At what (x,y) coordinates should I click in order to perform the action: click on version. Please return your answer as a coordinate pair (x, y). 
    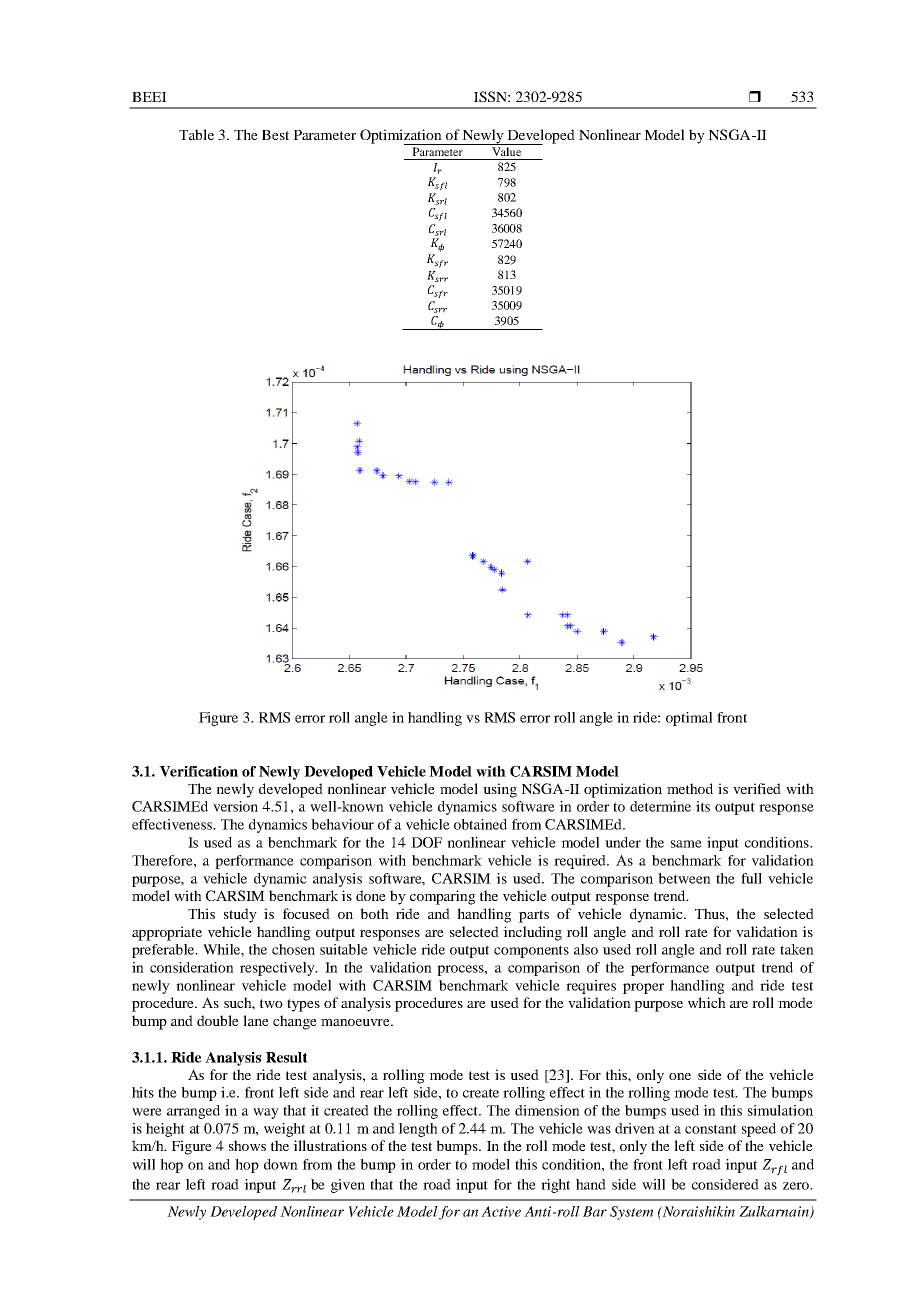
    Looking at the image, I should click on (235, 806).
